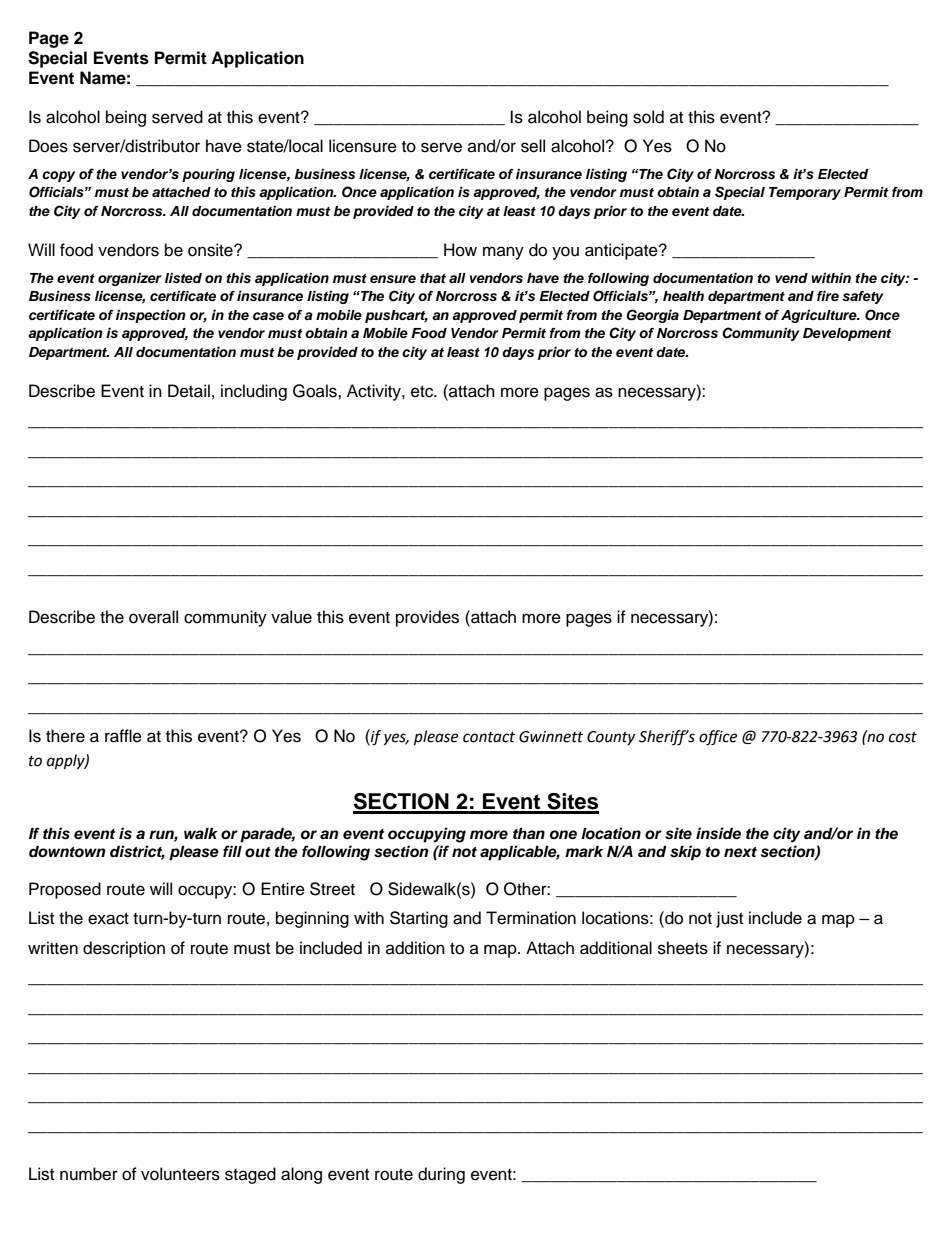  Describe the element at coordinates (208, 175) in the screenshot. I see `pouring` at that location.
